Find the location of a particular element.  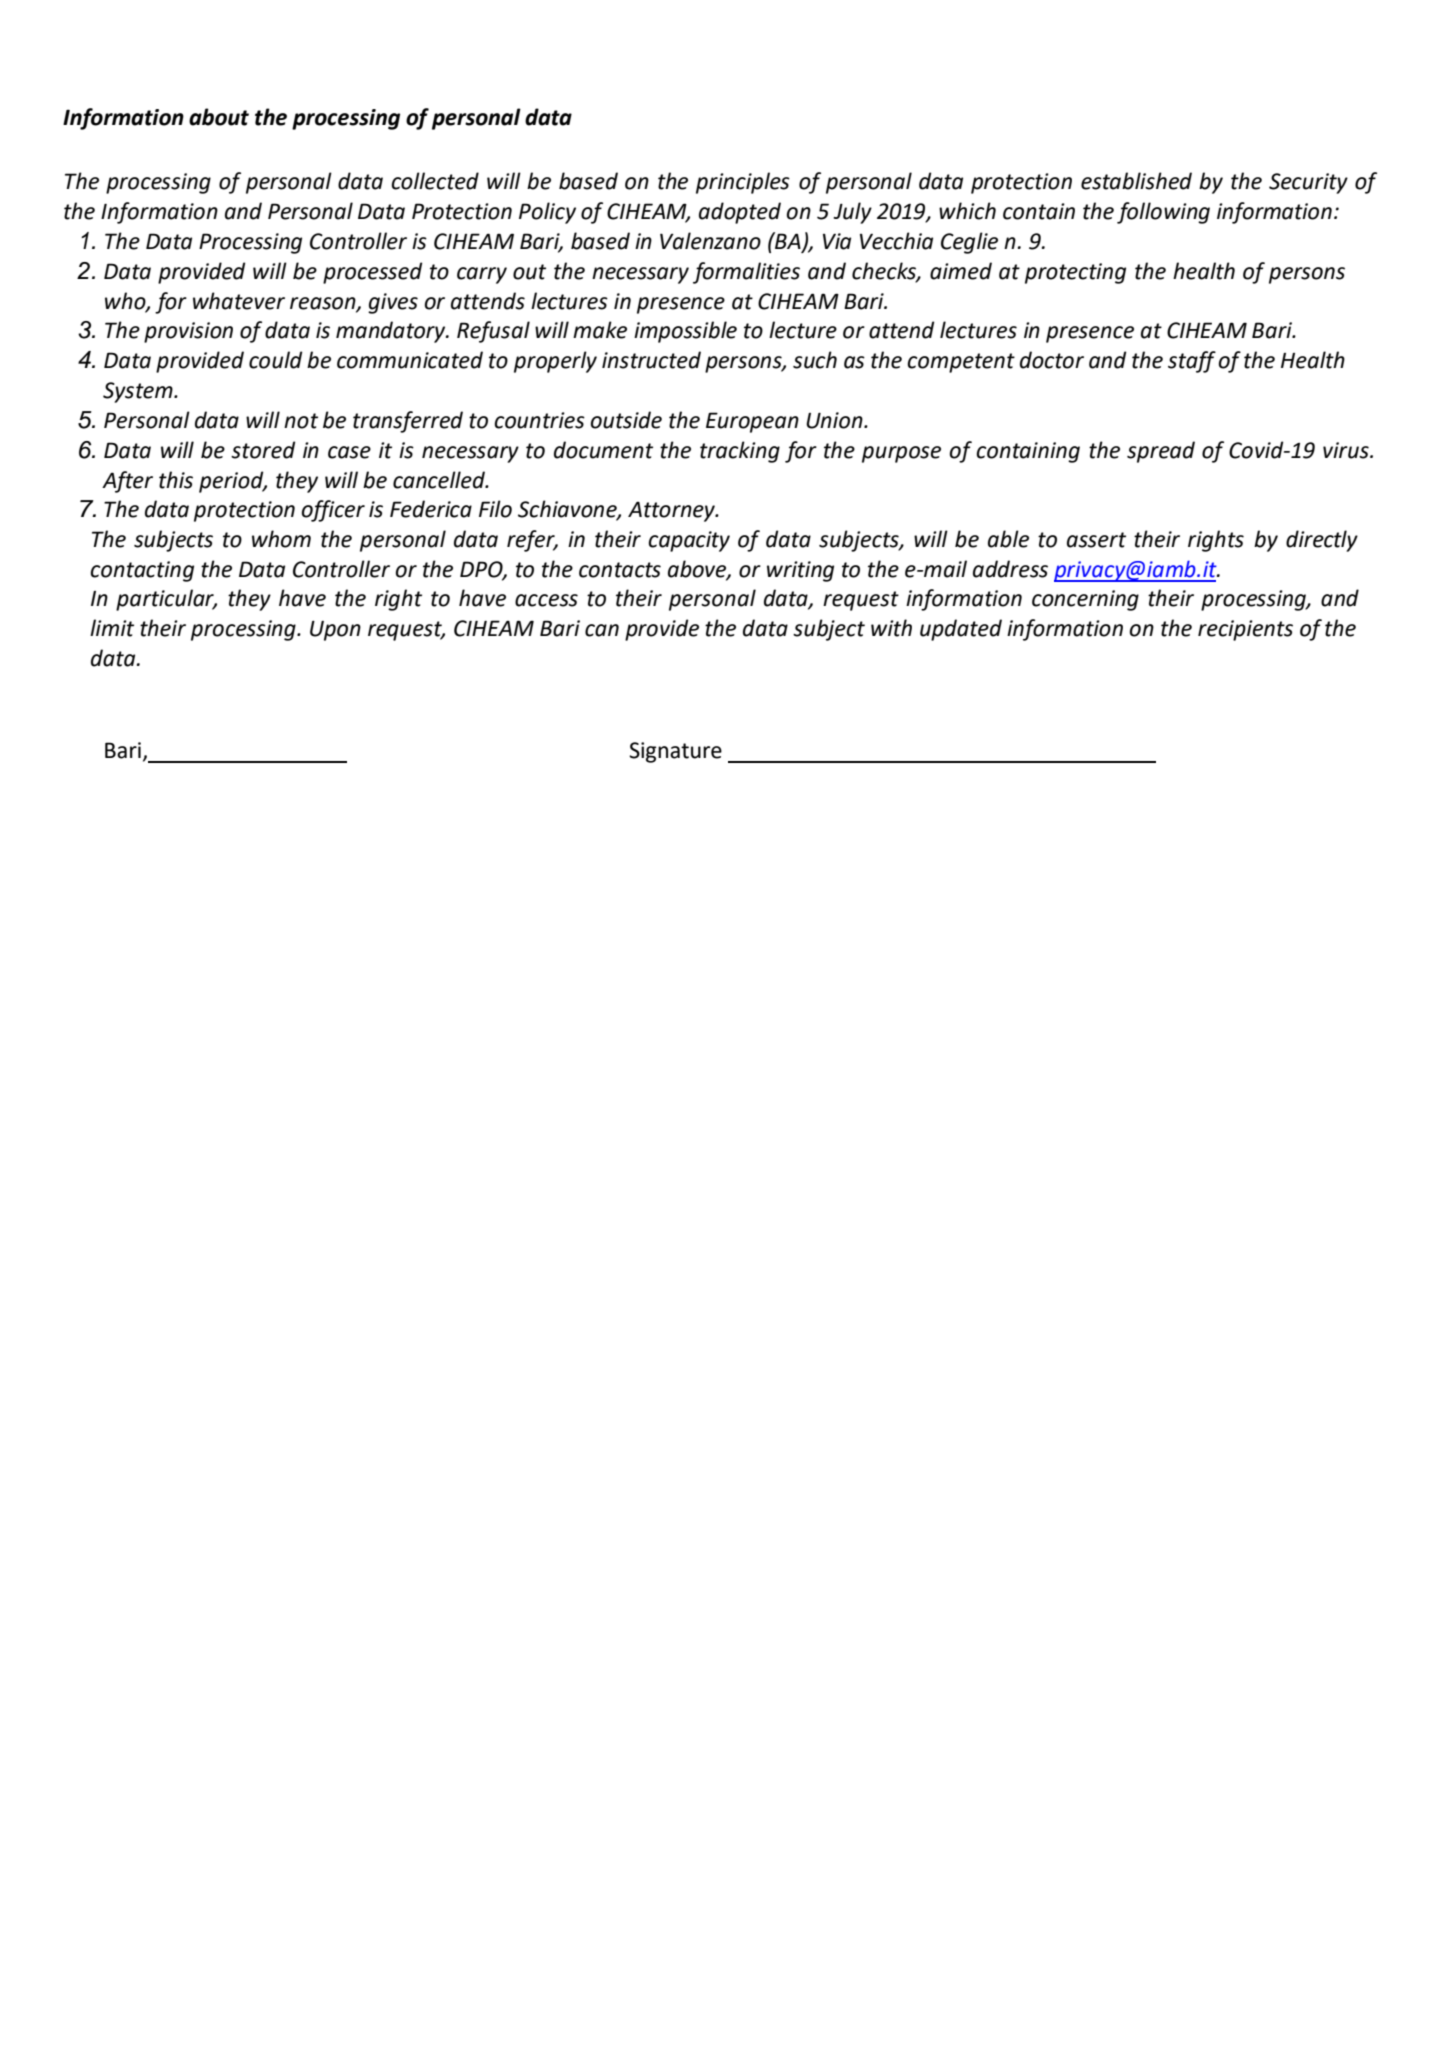

processed is located at coordinates (372, 273).
